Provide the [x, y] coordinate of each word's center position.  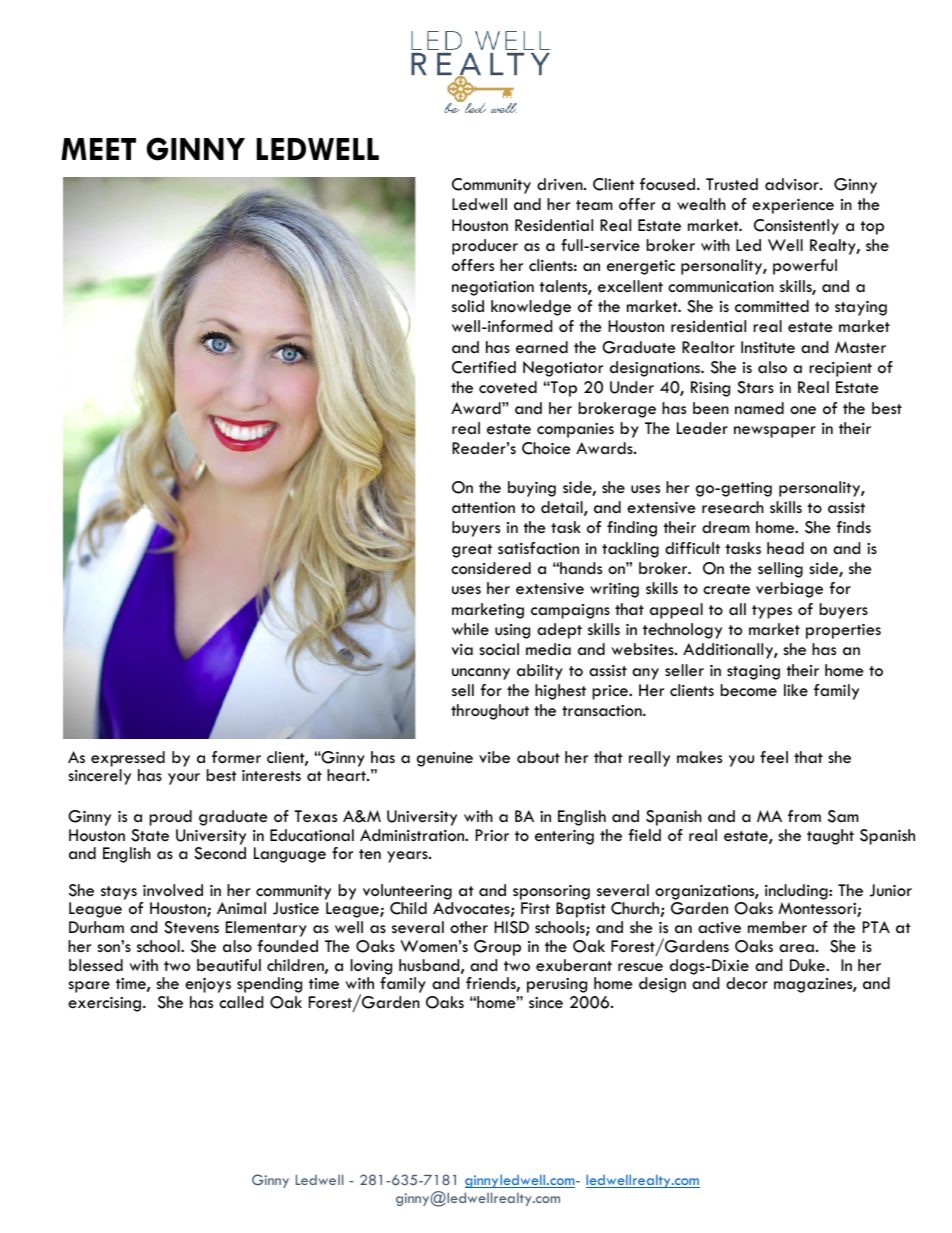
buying [532, 489]
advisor [793, 184]
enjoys [208, 985]
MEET [98, 149]
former [236, 757]
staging [753, 672]
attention [483, 507]
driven [561, 184]
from [804, 816]
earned [542, 347]
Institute [768, 347]
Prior [492, 835]
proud [170, 818]
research [733, 507]
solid [468, 306]
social [499, 649]
